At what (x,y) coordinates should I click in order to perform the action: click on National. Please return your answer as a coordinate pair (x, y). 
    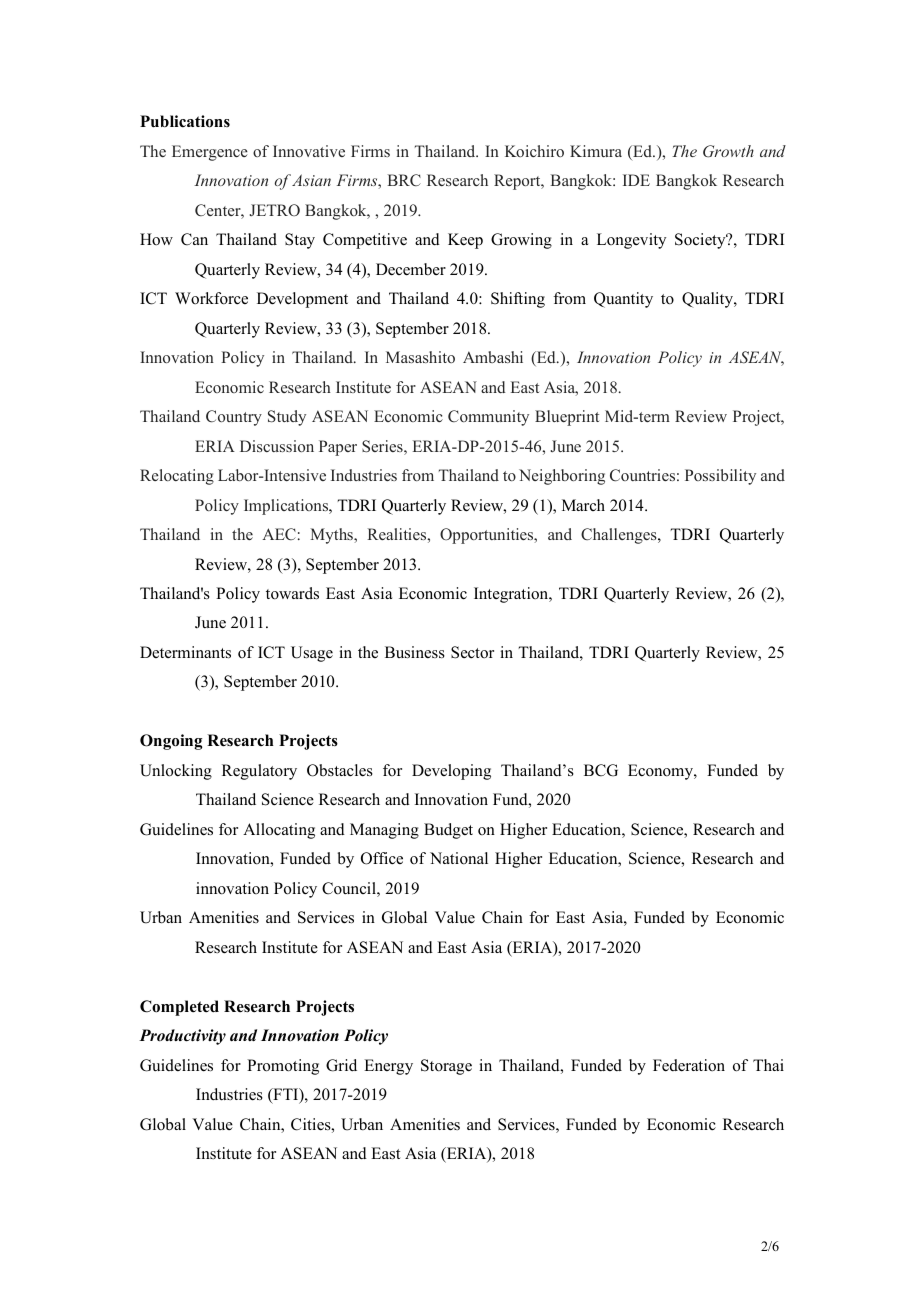
    Looking at the image, I should click on (459, 858).
